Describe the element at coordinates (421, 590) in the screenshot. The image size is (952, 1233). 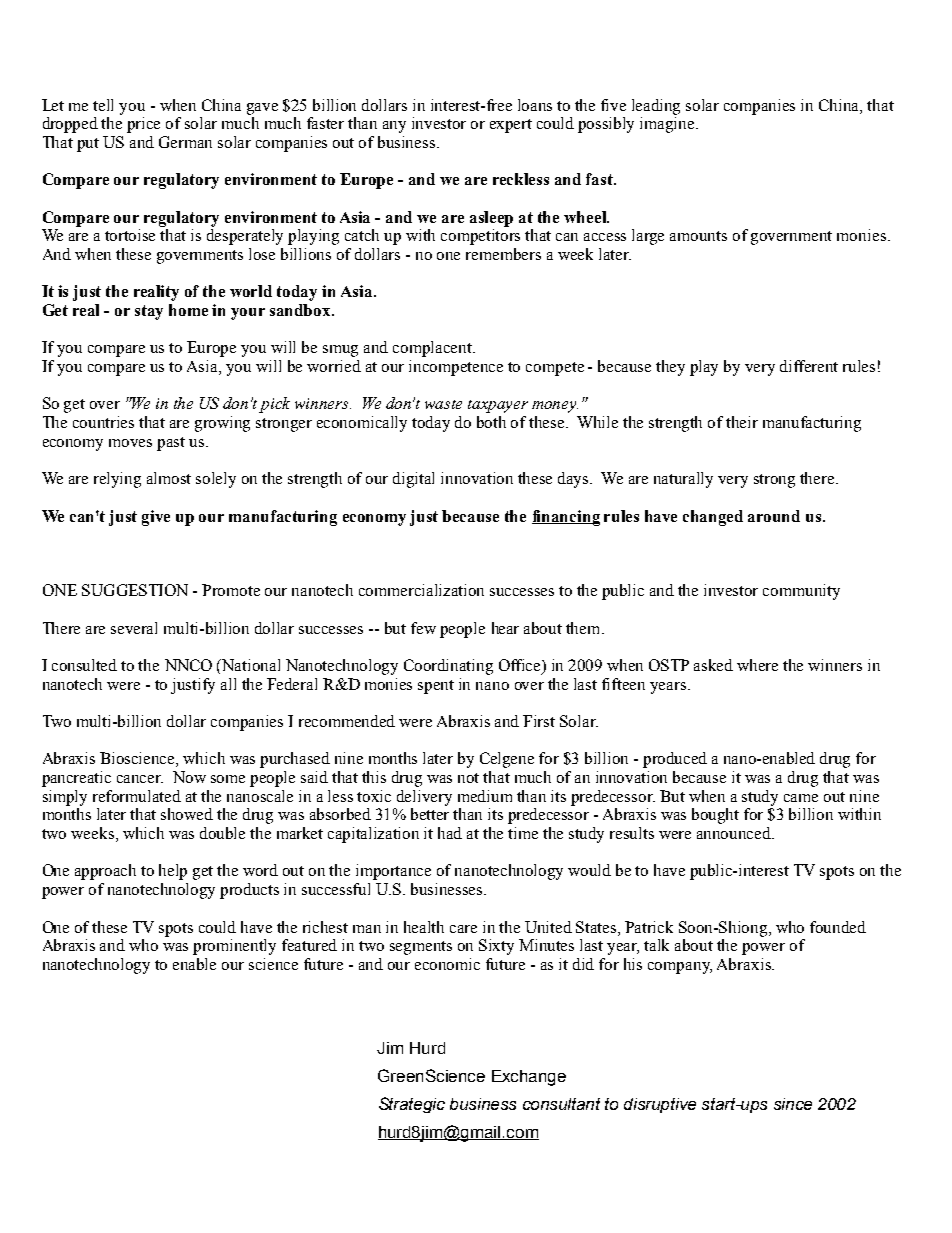
I see `commercialization` at that location.
